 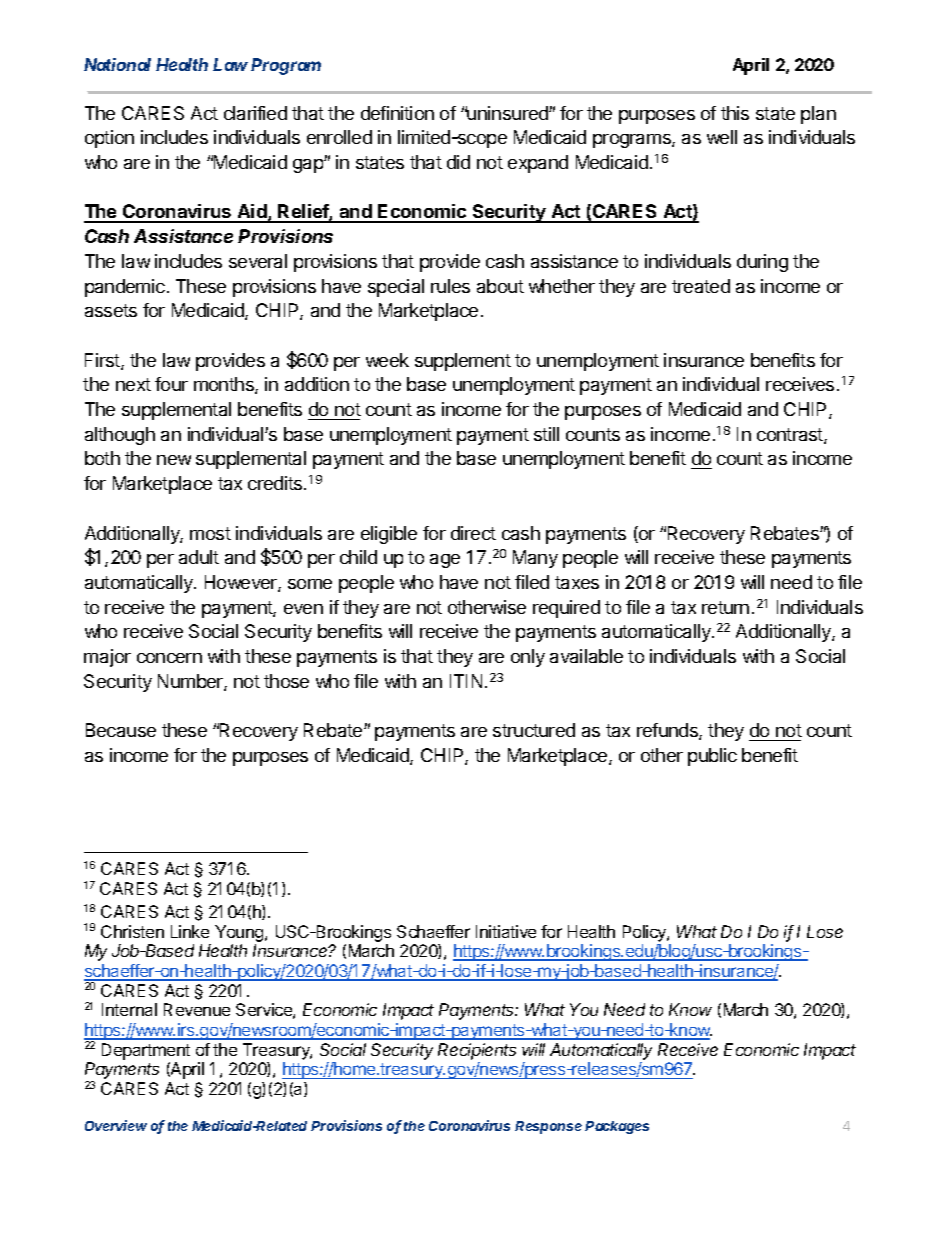 What do you see at coordinates (255, 113) in the page?
I see `clarified` at bounding box center [255, 113].
